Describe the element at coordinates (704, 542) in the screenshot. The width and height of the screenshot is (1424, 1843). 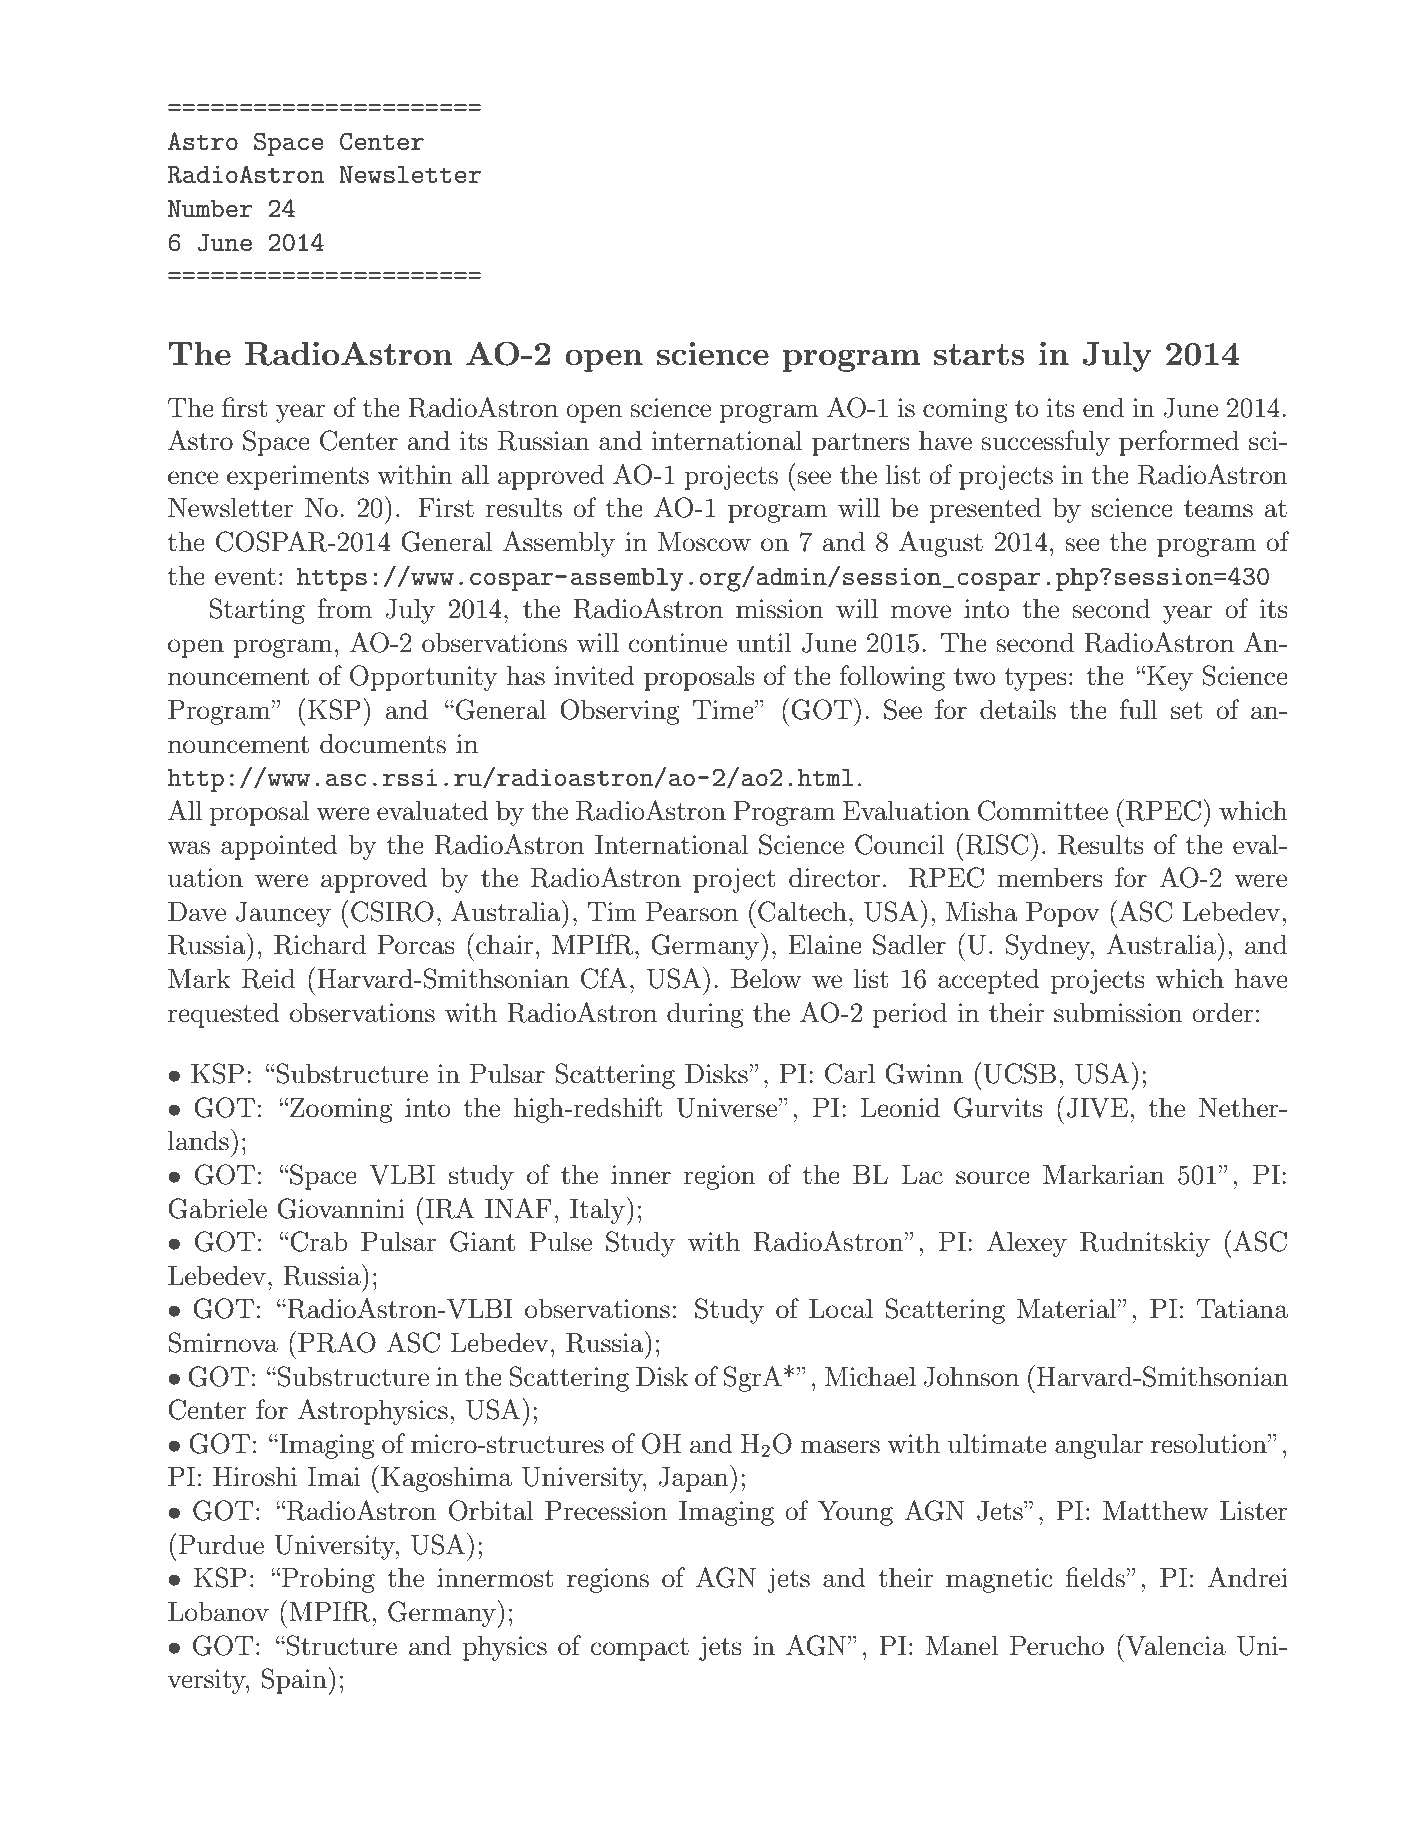
I see `Moscow` at that location.
